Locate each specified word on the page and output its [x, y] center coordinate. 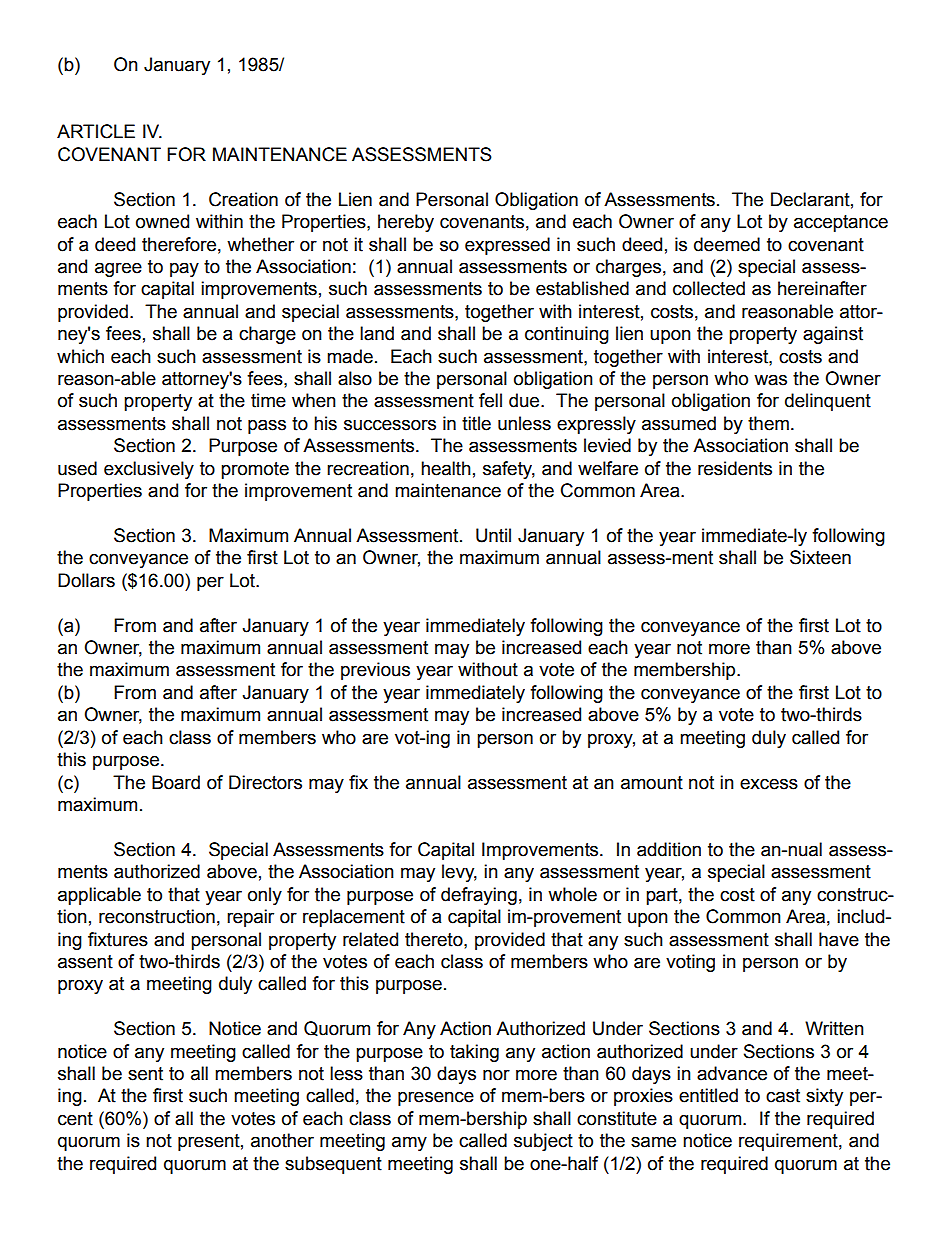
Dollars [86, 580]
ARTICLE [96, 131]
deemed [727, 244]
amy [409, 1143]
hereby [406, 223]
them [768, 423]
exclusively [149, 470]
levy [459, 873]
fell [490, 400]
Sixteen [820, 557]
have [839, 939]
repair [250, 918]
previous [375, 671]
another [282, 1140]
